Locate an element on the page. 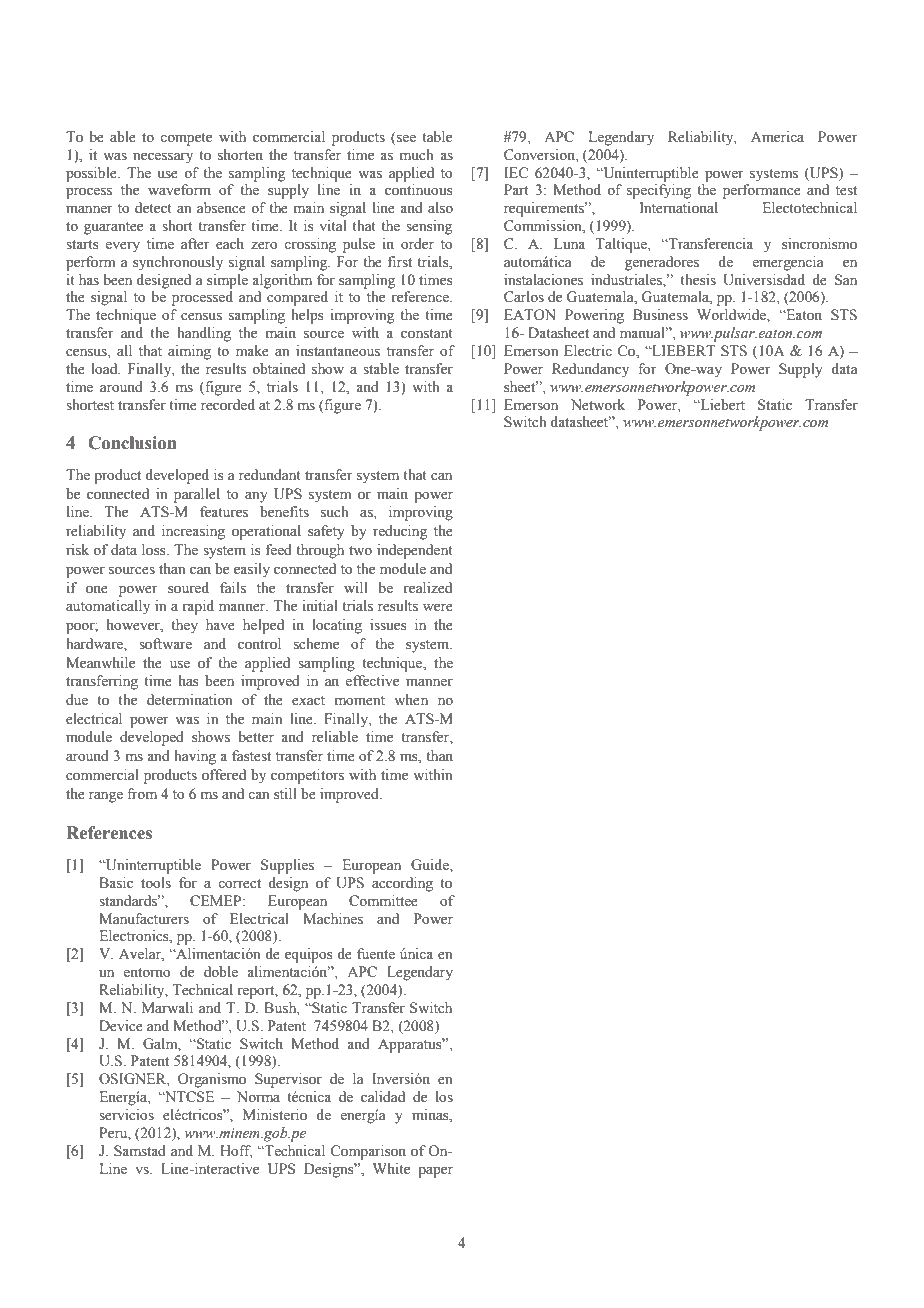 The width and height of the page is (924, 1308). Guide is located at coordinates (431, 866).
